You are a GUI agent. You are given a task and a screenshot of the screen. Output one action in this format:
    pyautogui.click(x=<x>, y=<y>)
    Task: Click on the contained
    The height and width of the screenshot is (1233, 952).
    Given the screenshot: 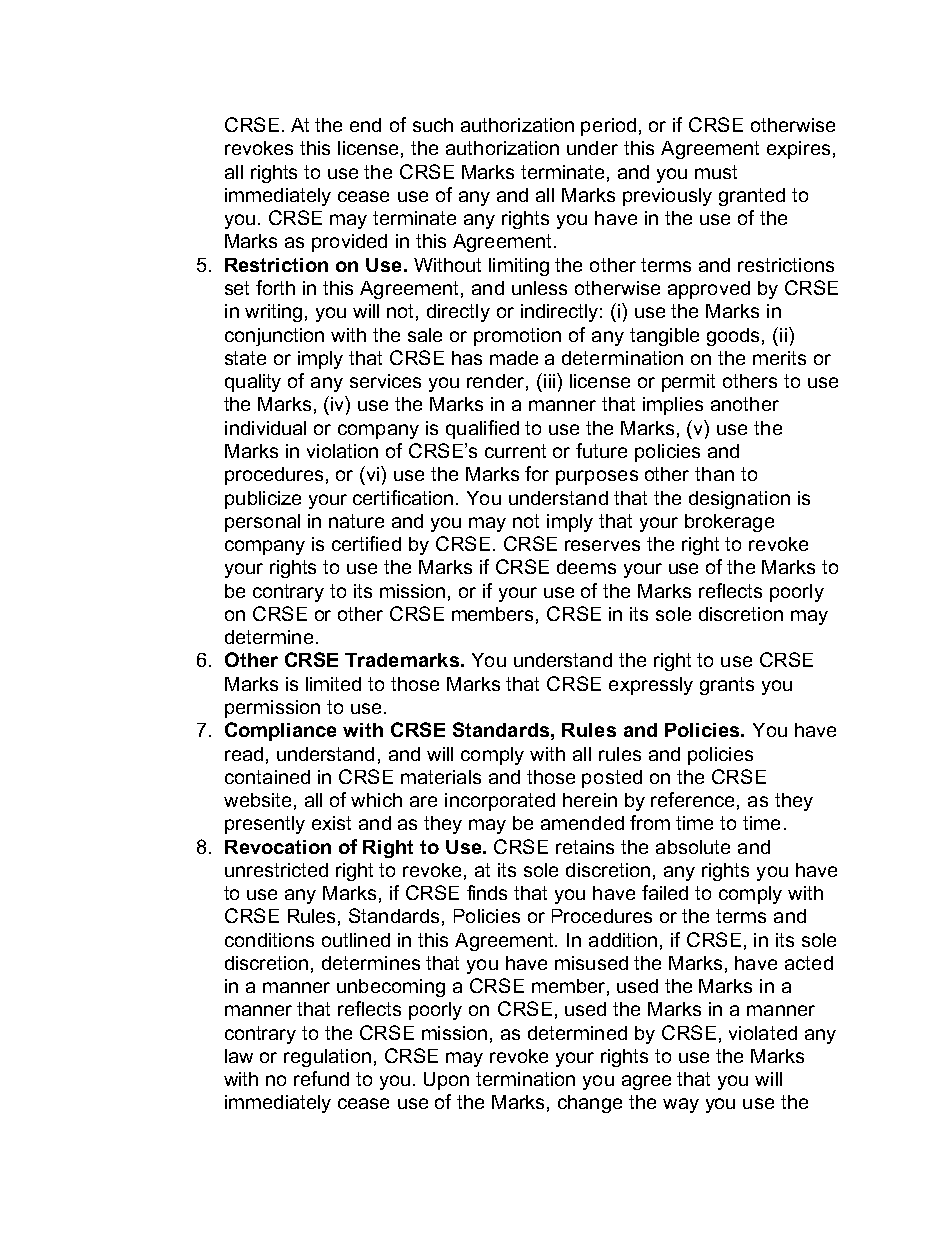 What is the action you would take?
    pyautogui.click(x=267, y=777)
